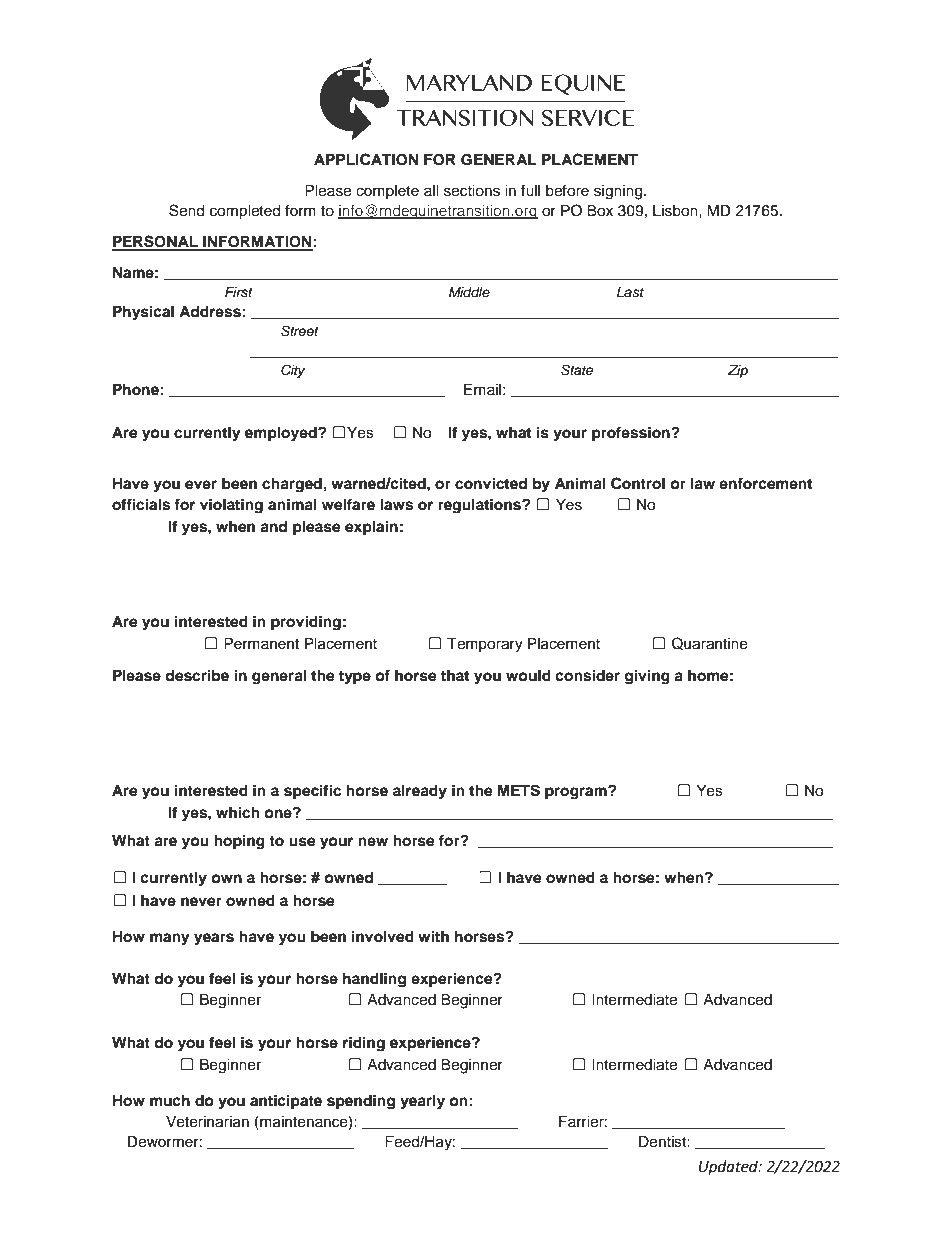 Image resolution: width=952 pixels, height=1233 pixels. Describe the element at coordinates (207, 1122) in the screenshot. I see `Veterinarian` at that location.
